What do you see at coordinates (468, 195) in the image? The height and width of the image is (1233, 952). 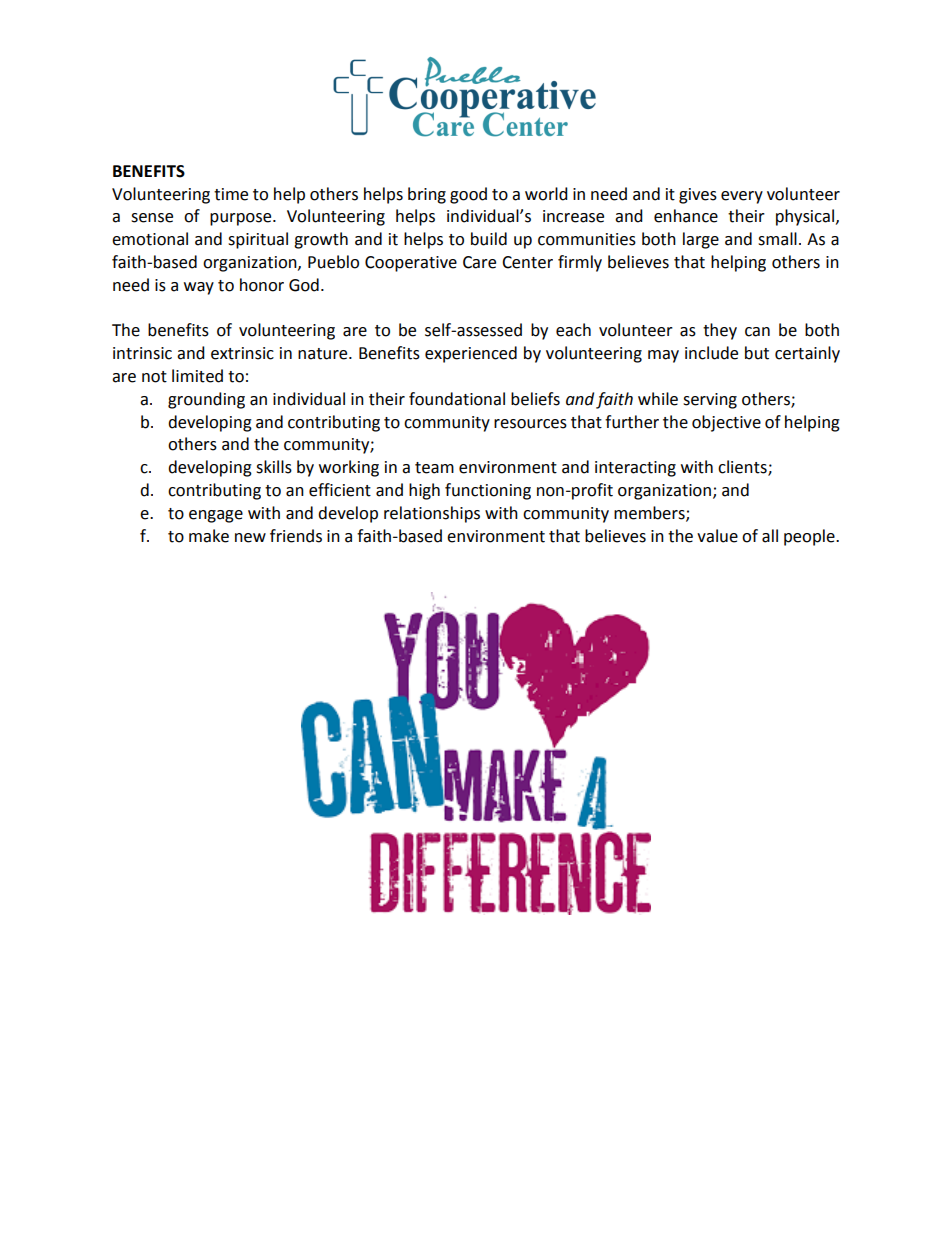 I see `good` at bounding box center [468, 195].
